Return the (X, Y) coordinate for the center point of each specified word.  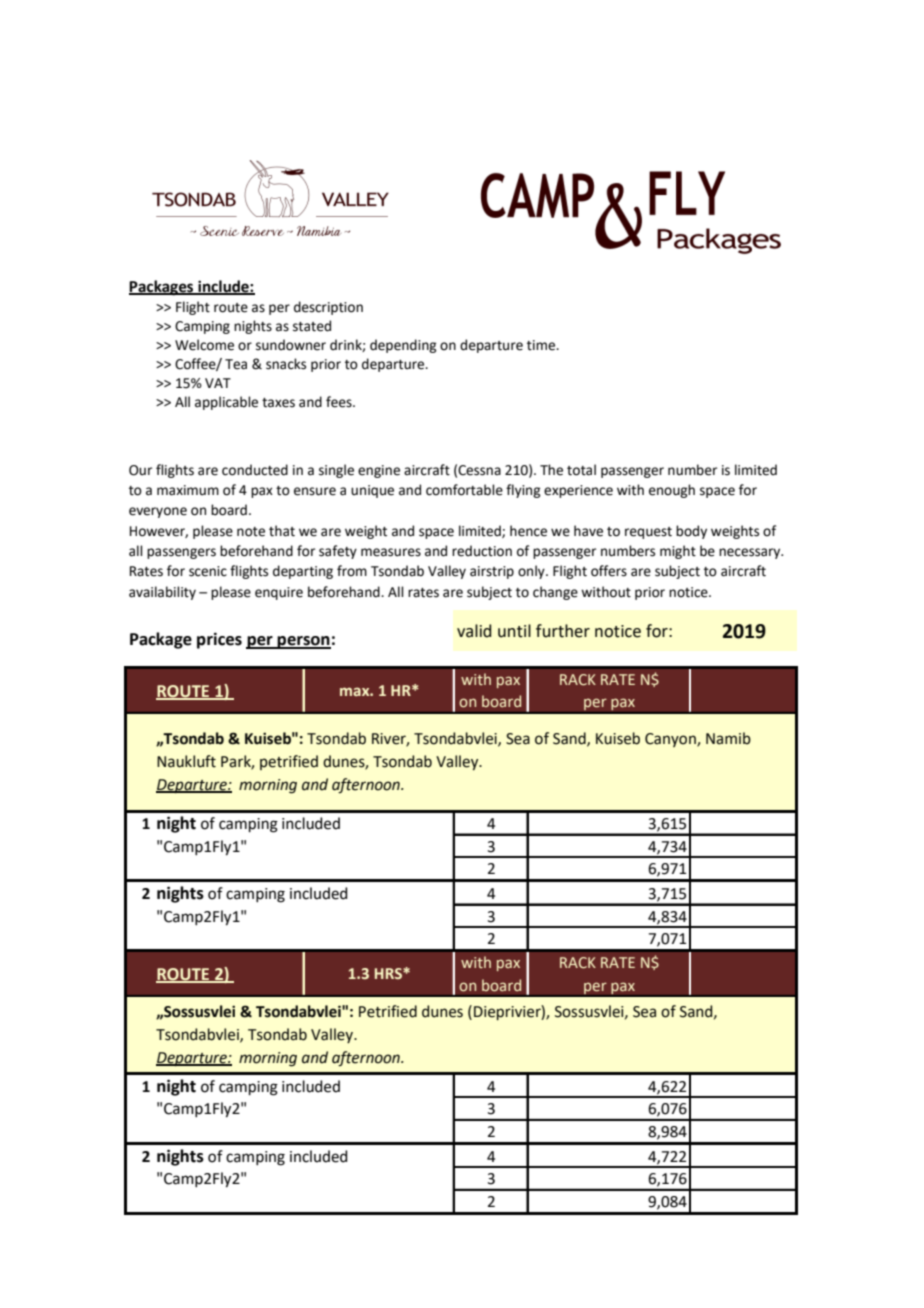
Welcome (204, 345)
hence (528, 531)
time (542, 345)
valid (474, 631)
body (691, 532)
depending (403, 346)
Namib (728, 738)
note (251, 532)
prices (219, 640)
